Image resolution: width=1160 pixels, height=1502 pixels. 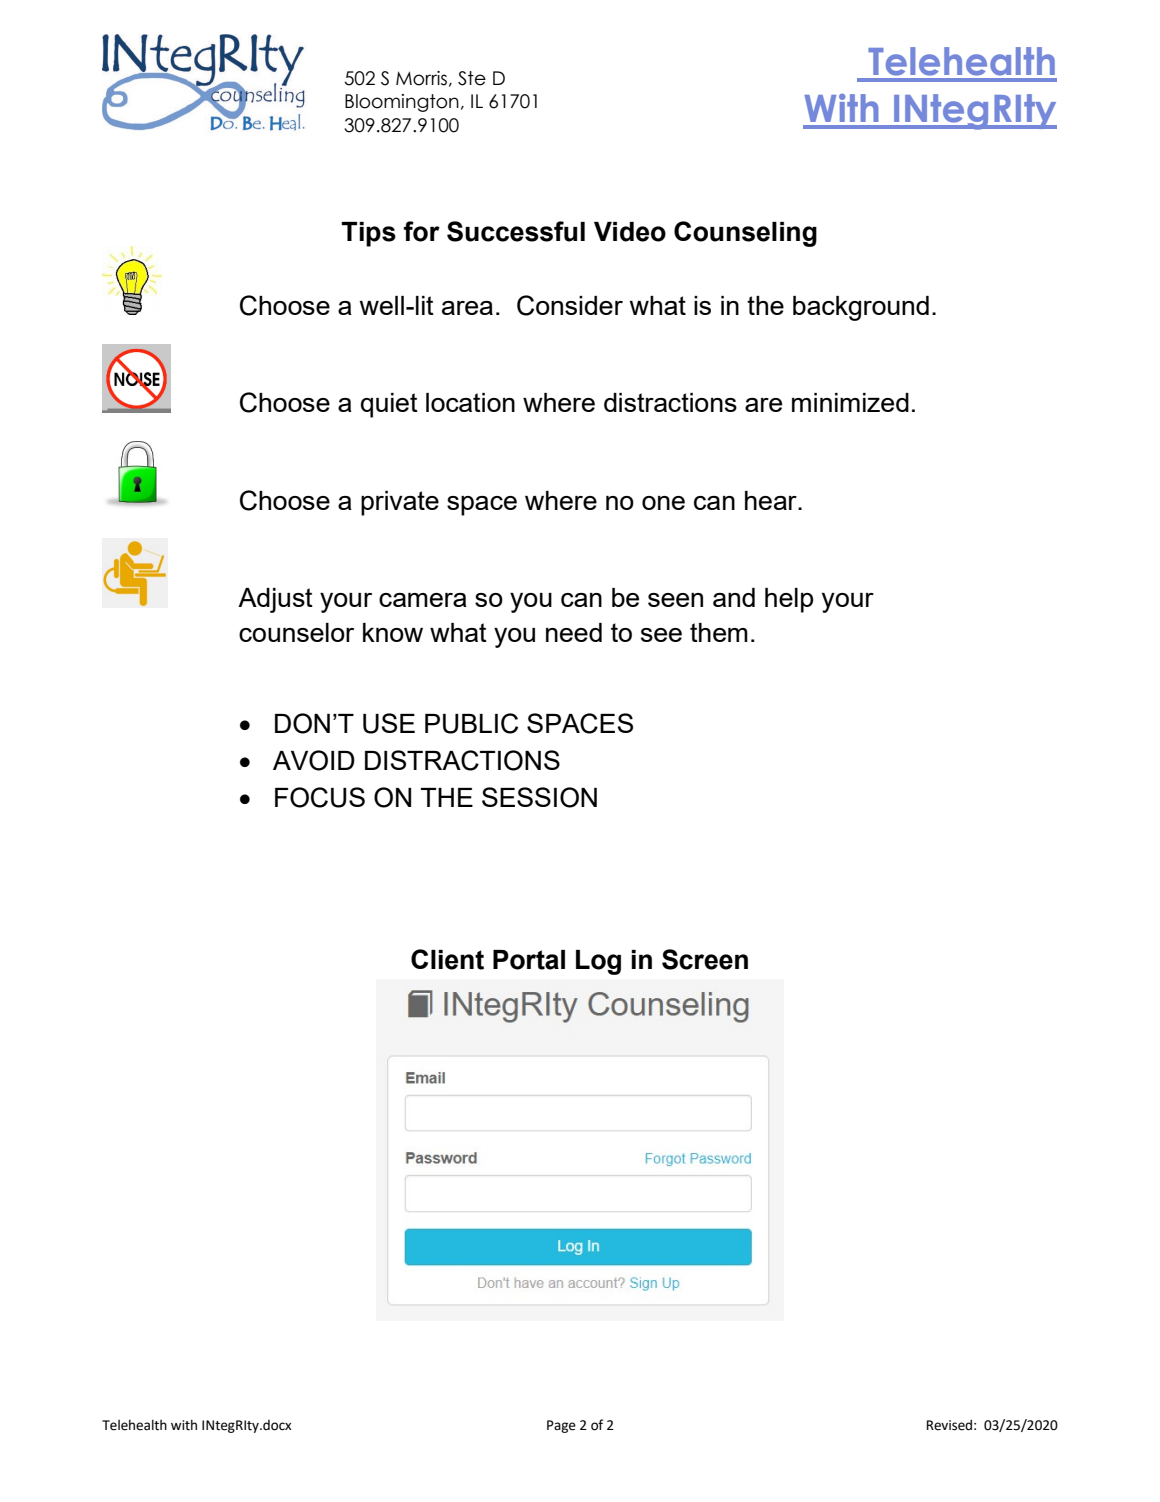 I want to click on Screen, so click(x=705, y=959).
